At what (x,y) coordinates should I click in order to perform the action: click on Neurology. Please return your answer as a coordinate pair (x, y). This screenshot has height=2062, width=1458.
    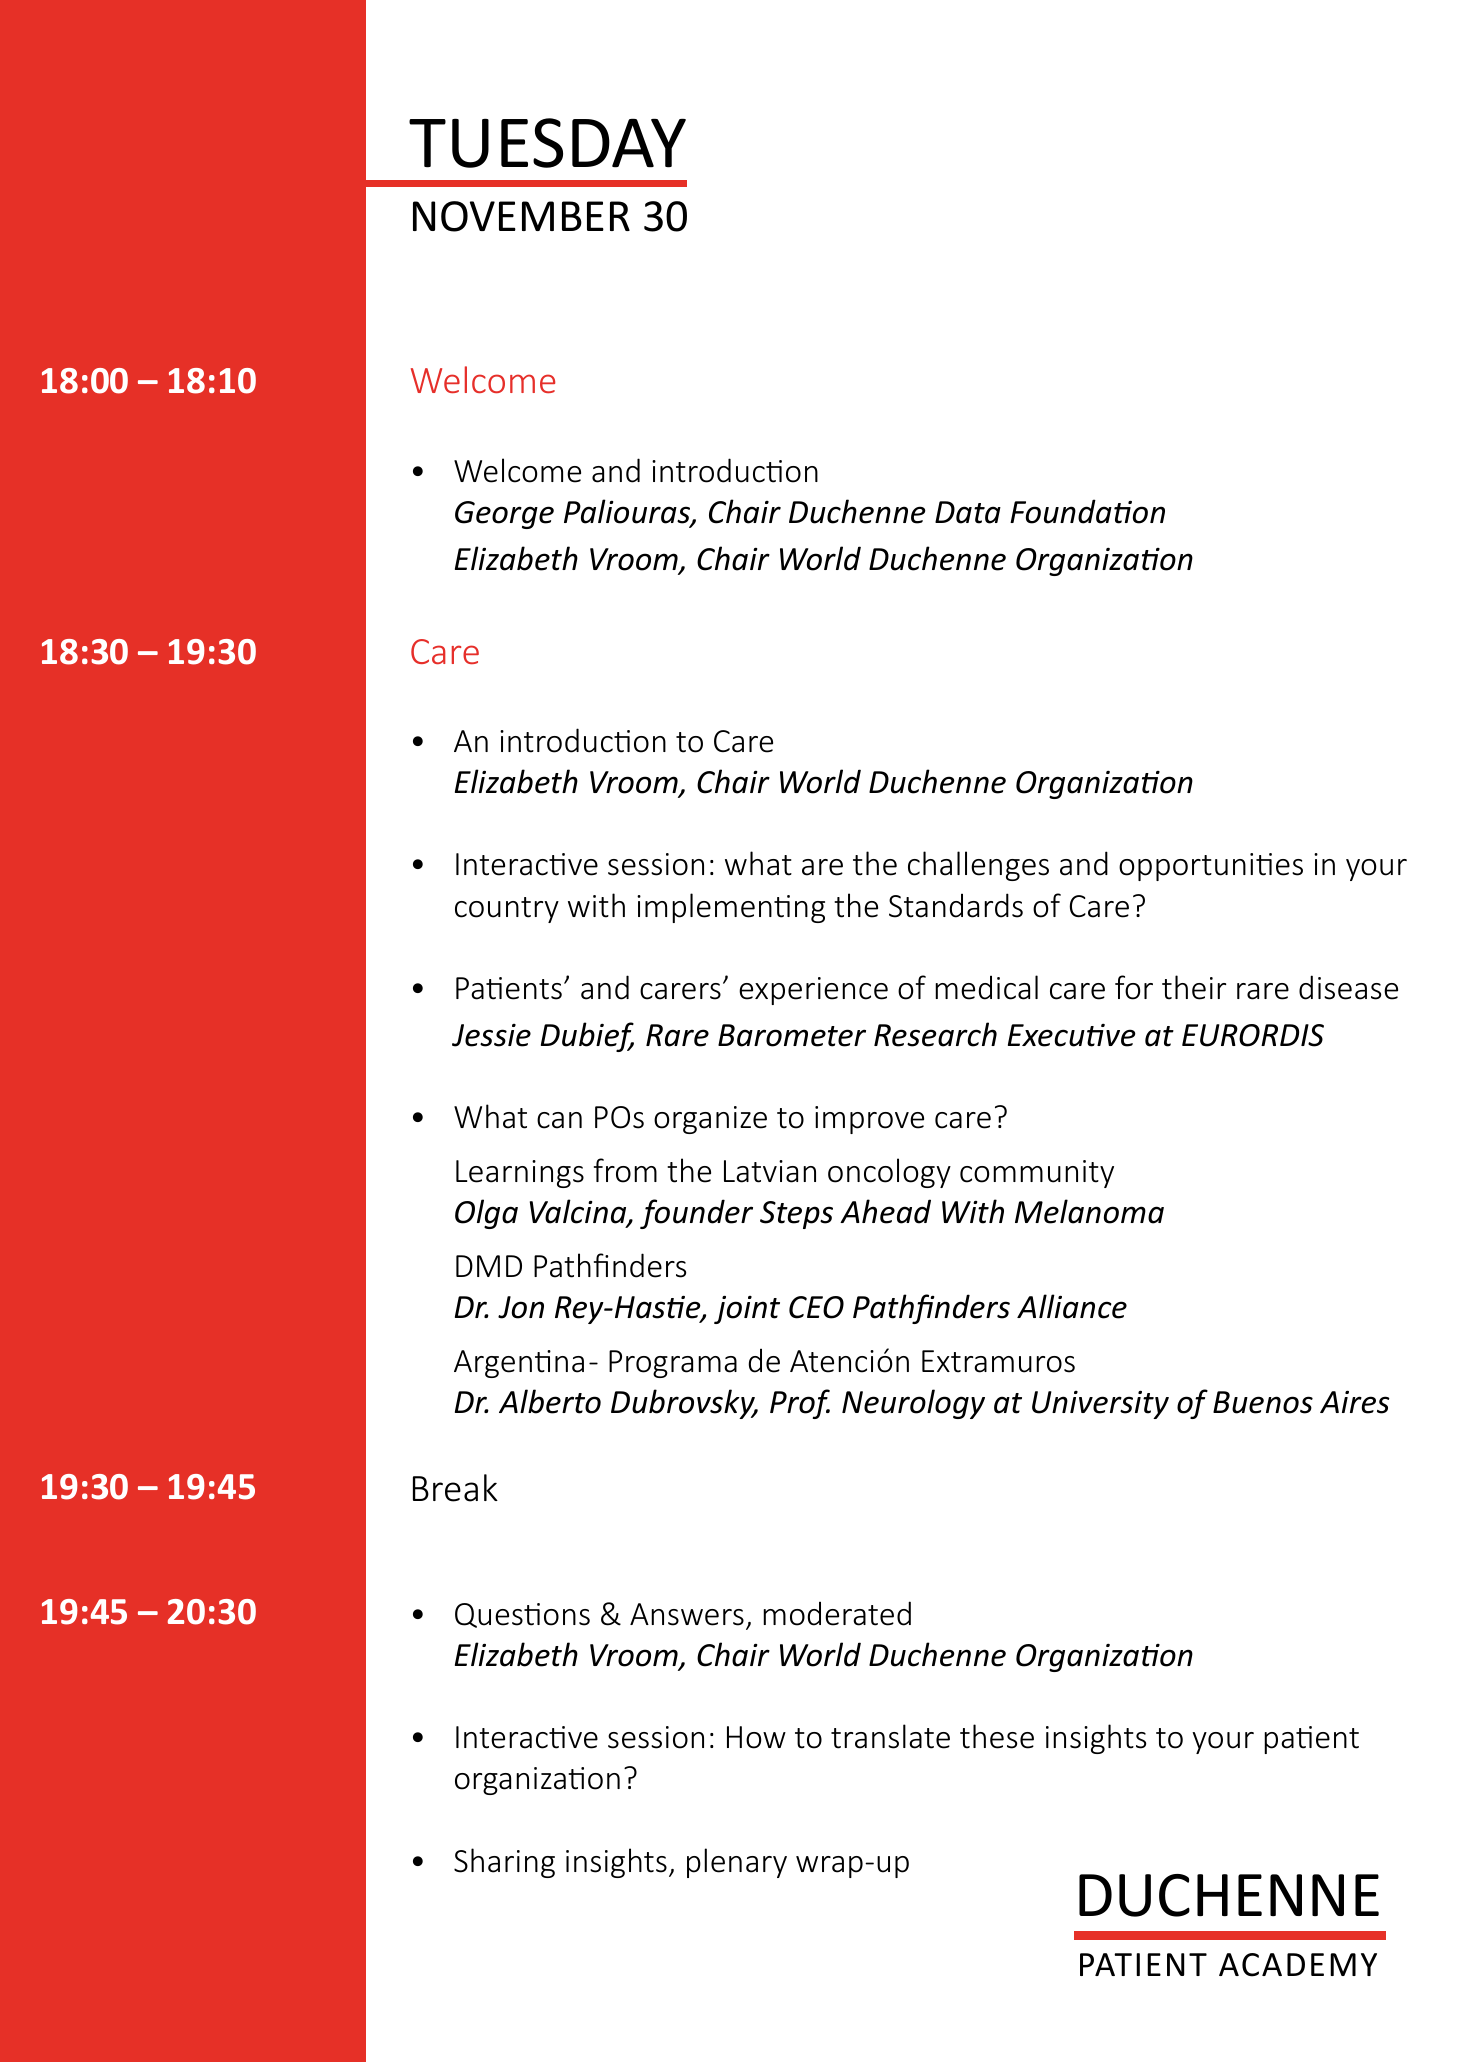
    Looking at the image, I should click on (913, 1404).
